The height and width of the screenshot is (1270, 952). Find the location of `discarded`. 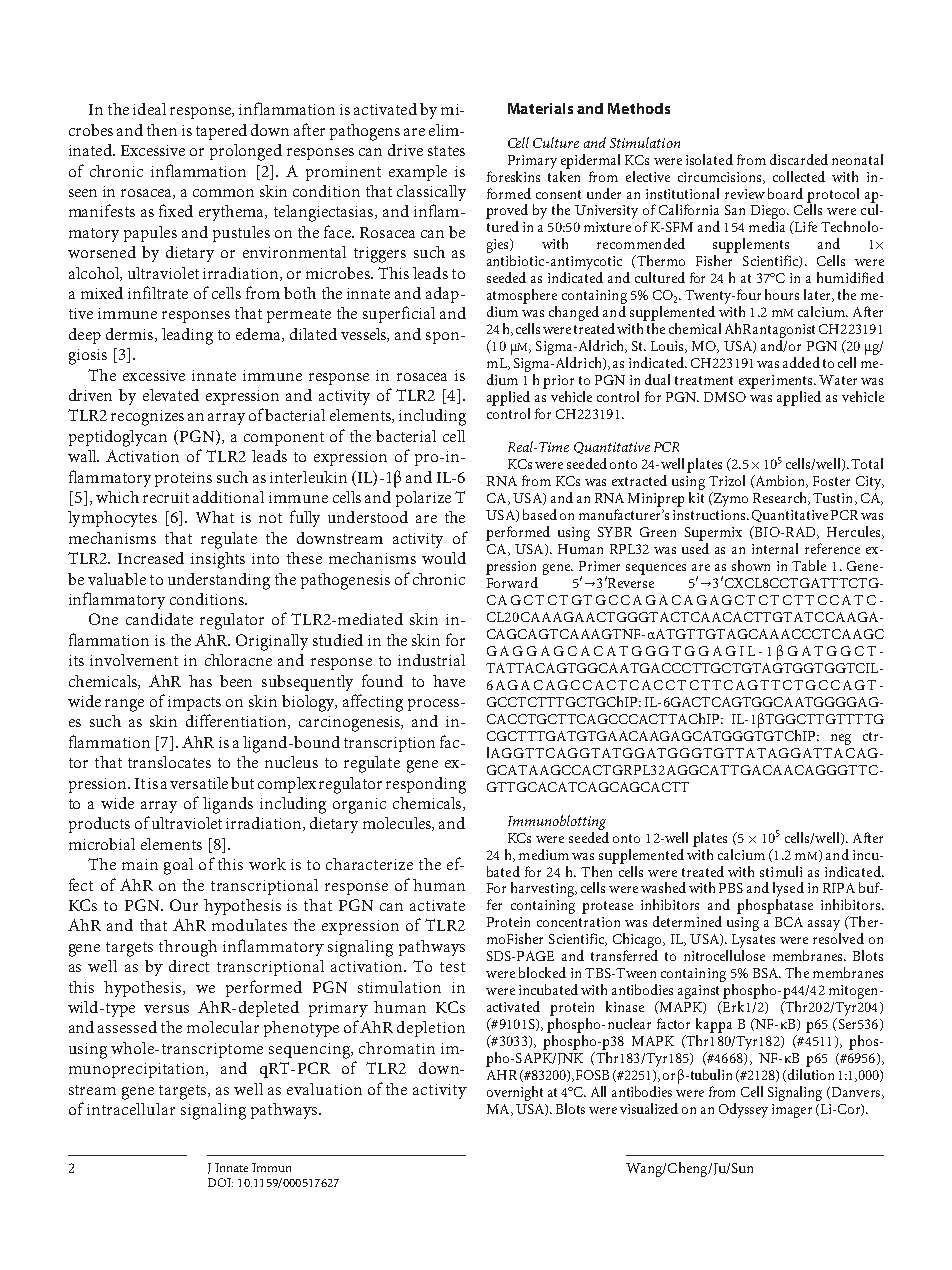

discarded is located at coordinates (799, 159).
